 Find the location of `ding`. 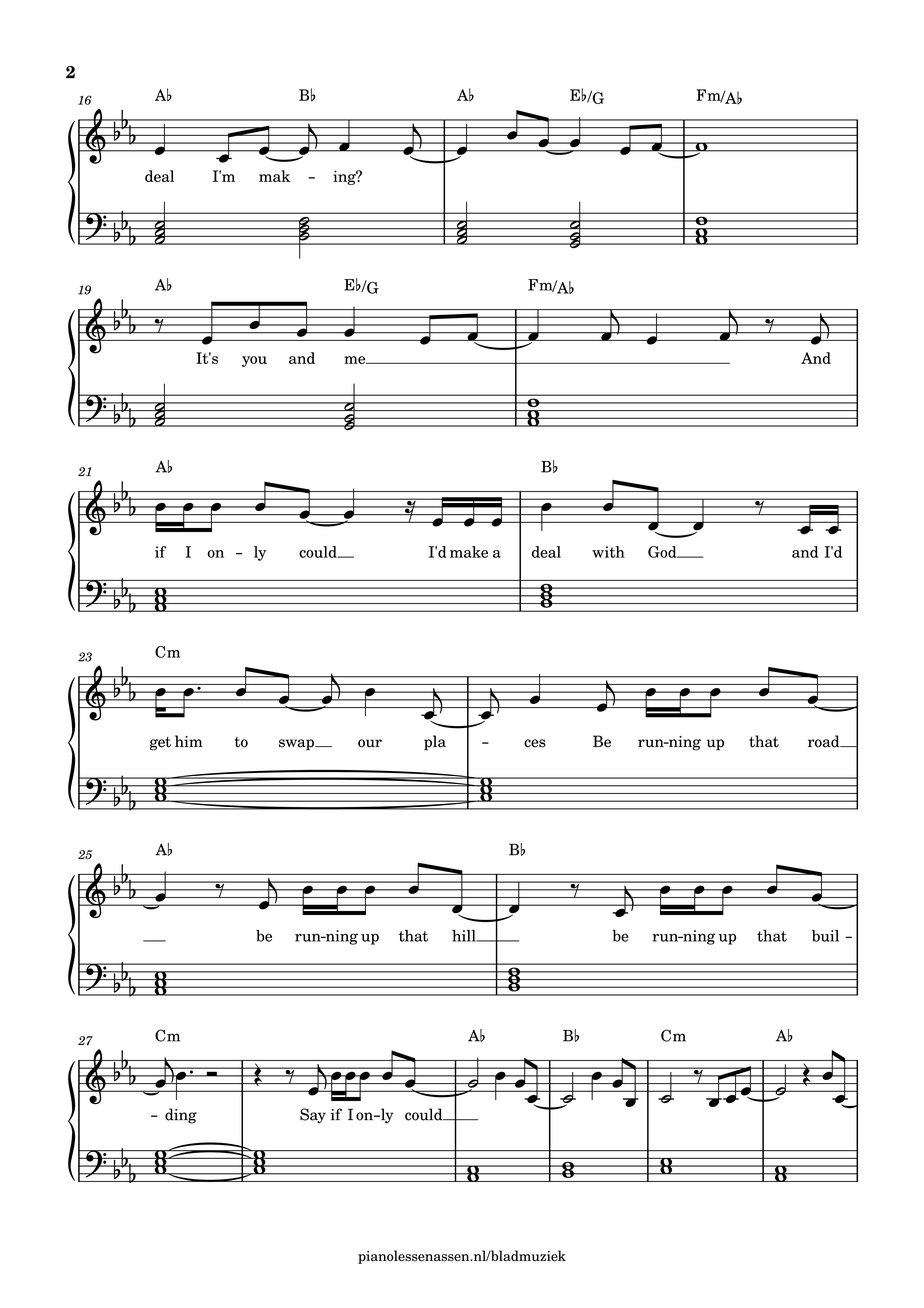

ding is located at coordinates (181, 1116).
